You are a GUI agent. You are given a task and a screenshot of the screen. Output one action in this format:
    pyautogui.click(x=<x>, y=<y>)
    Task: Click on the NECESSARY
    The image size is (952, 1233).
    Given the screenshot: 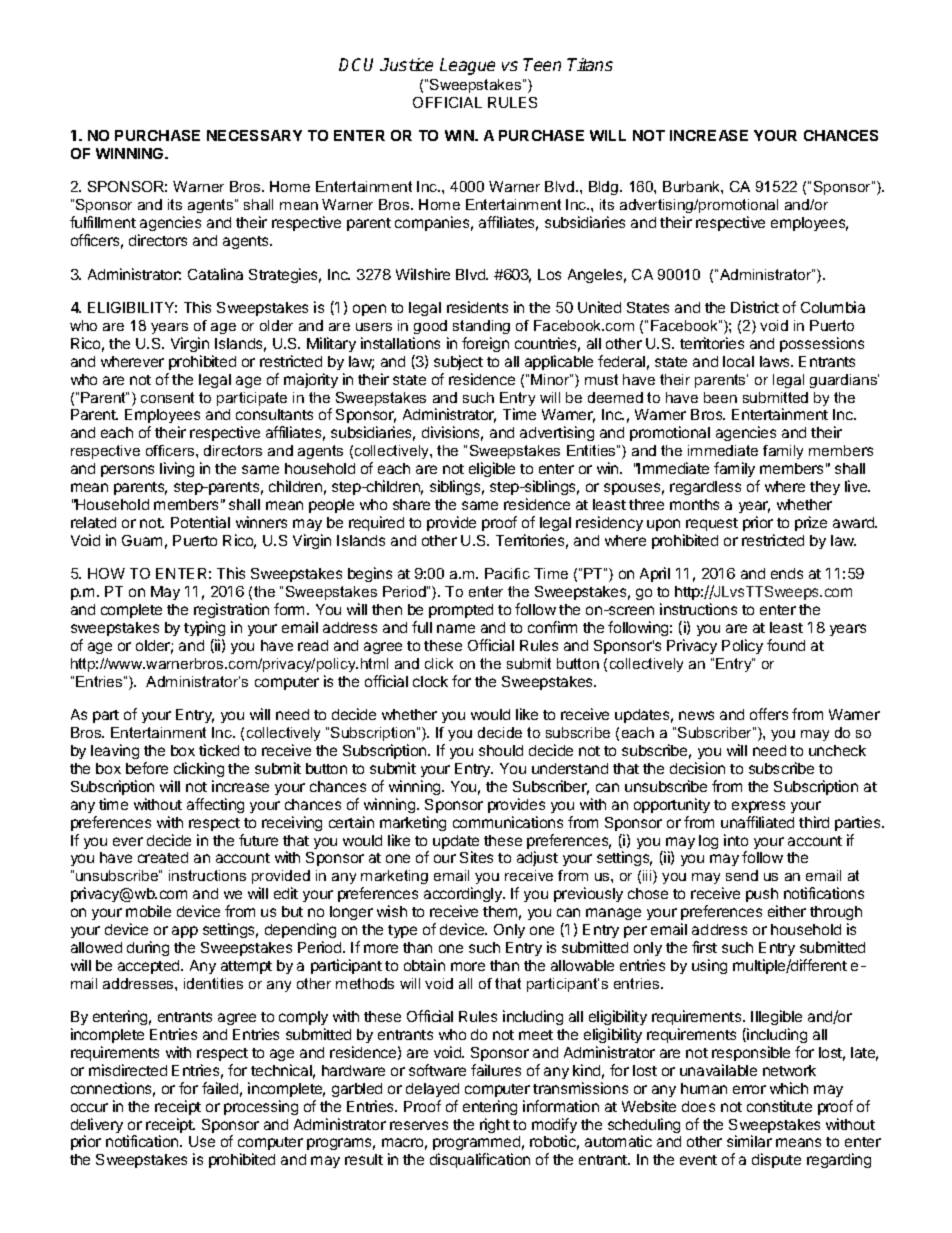 What is the action you would take?
    pyautogui.click(x=254, y=135)
